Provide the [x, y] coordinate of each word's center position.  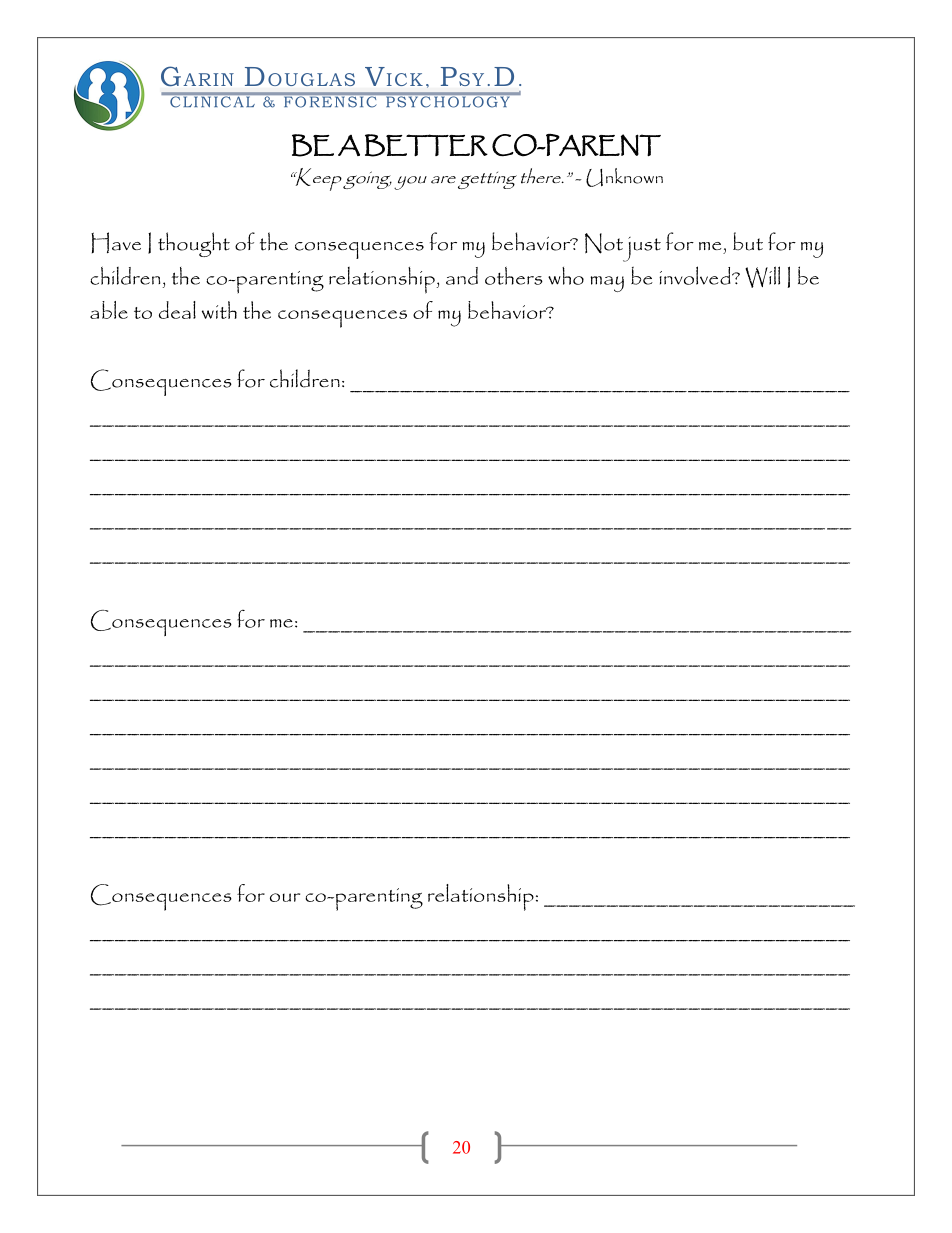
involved [696, 275]
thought [194, 244]
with [219, 310]
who [566, 276]
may [607, 284]
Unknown [624, 177]
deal [177, 310]
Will [762, 277]
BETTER [426, 145]
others [514, 275]
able [109, 310]
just [640, 249]
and [462, 276]
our [285, 897]
